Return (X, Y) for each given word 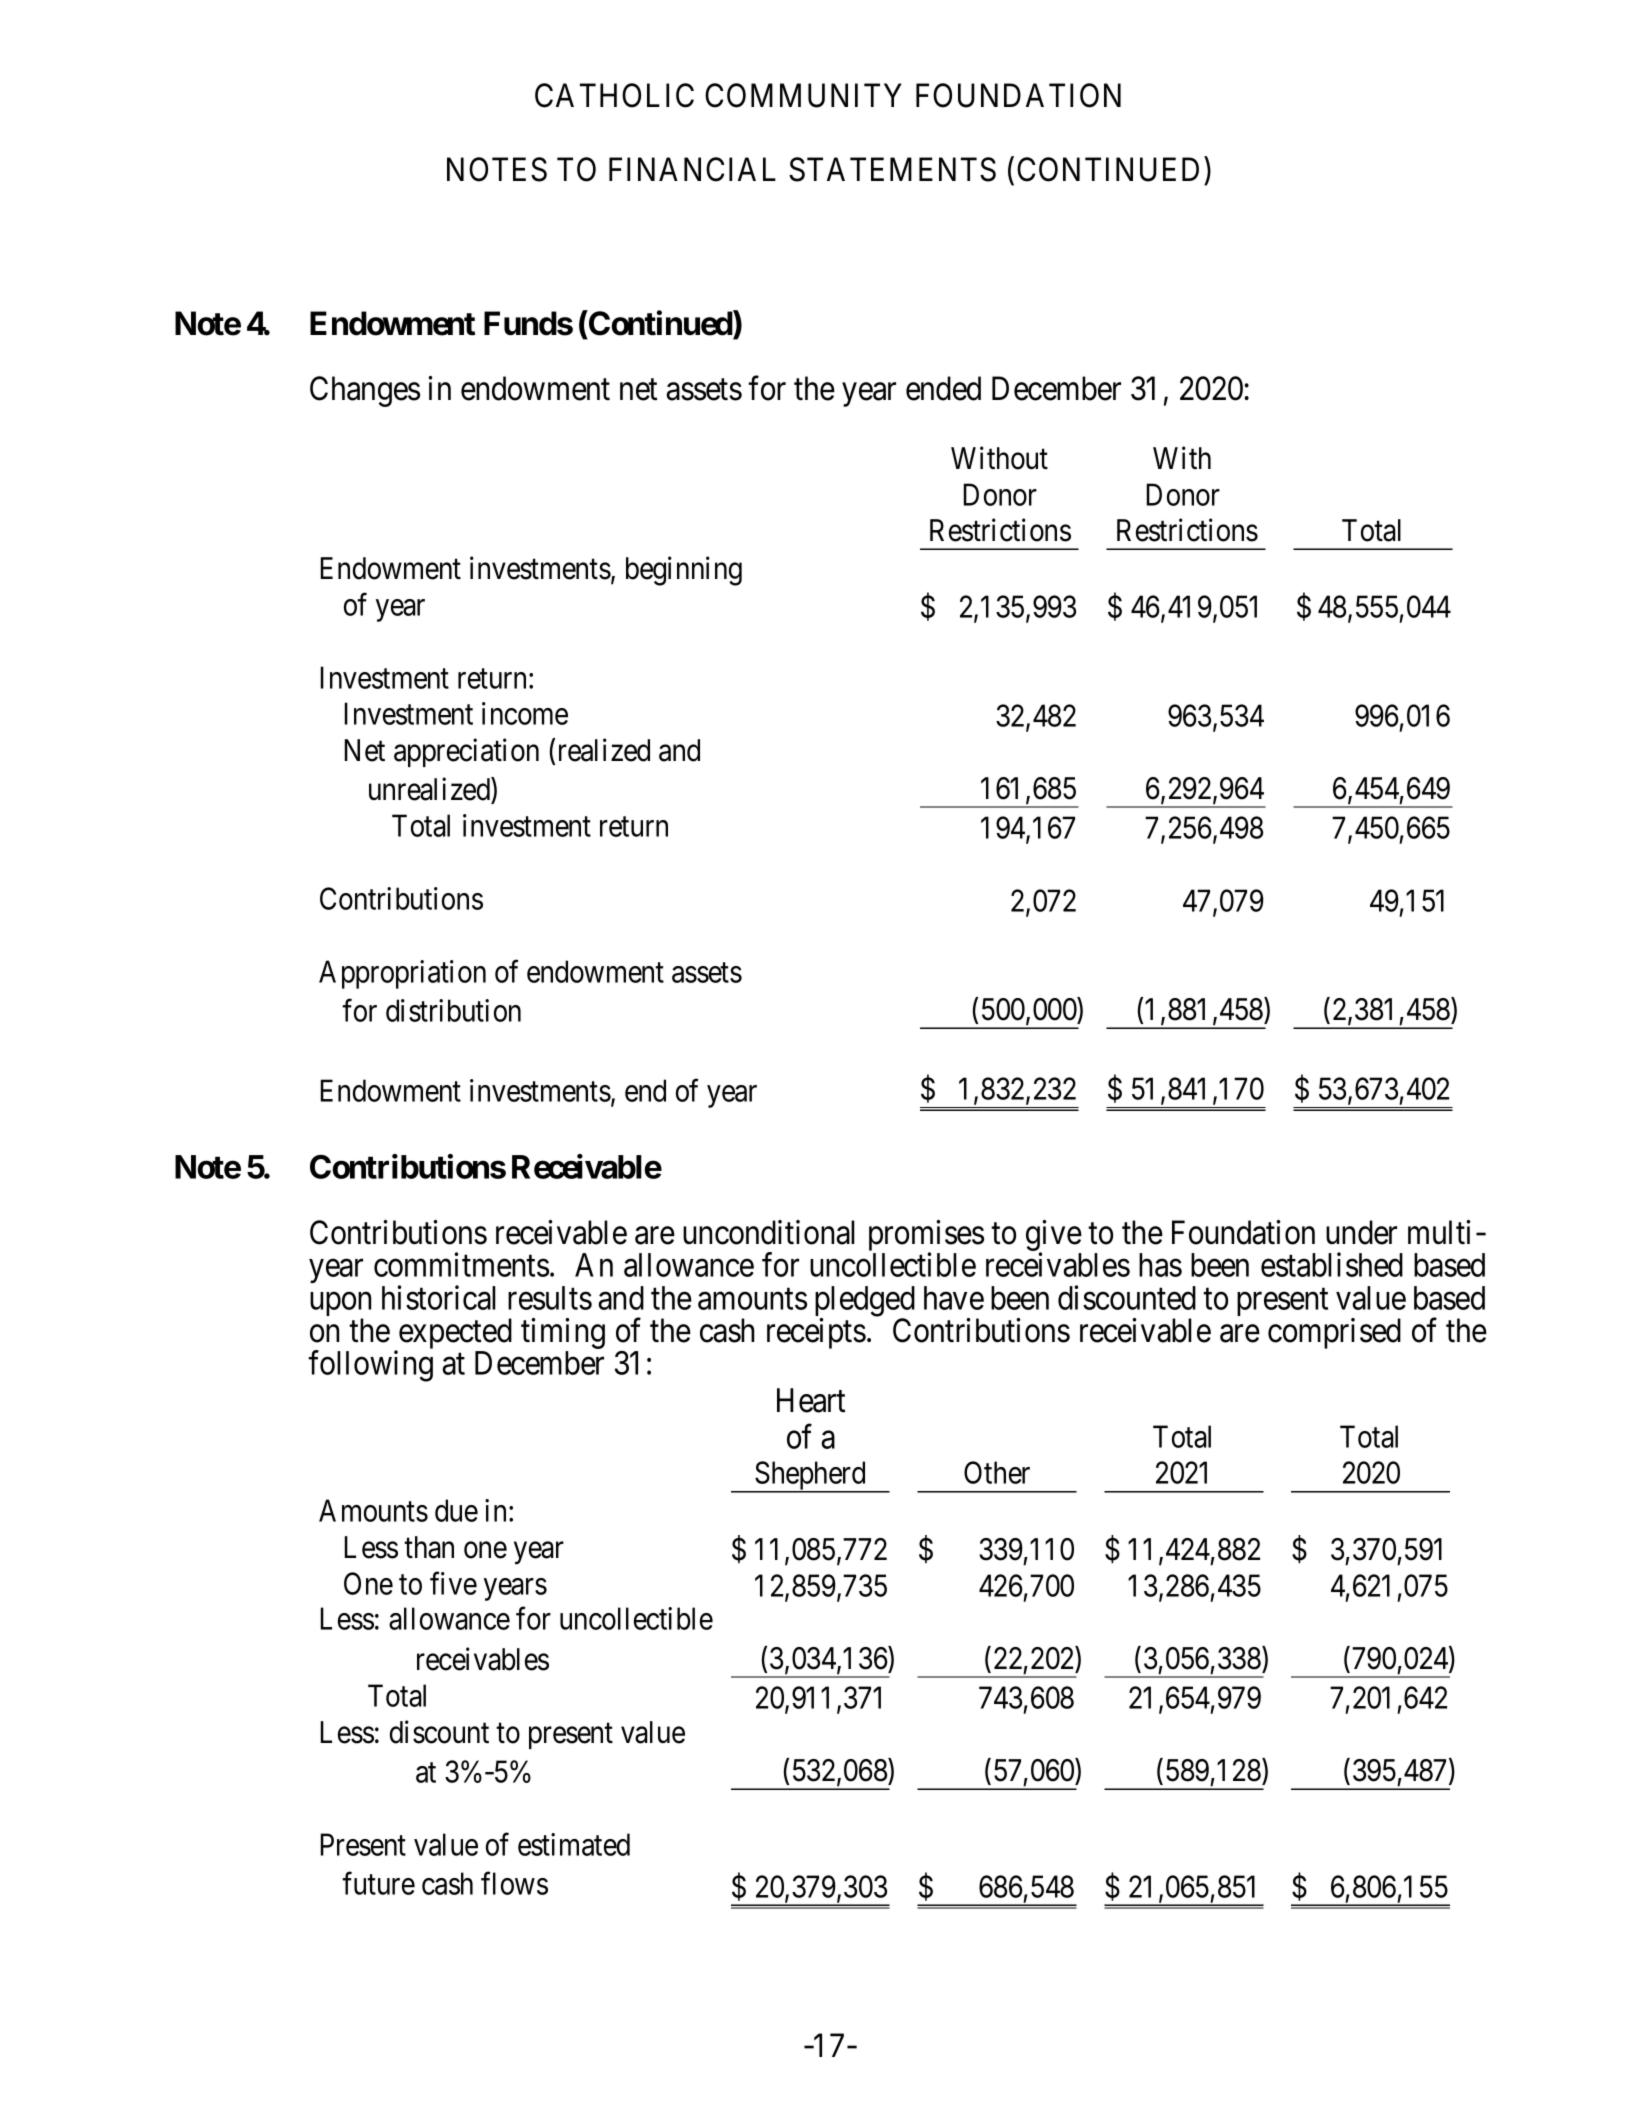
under (1361, 1232)
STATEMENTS (892, 169)
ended (943, 388)
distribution (453, 1010)
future (378, 1883)
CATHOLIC (614, 95)
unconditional (769, 1232)
